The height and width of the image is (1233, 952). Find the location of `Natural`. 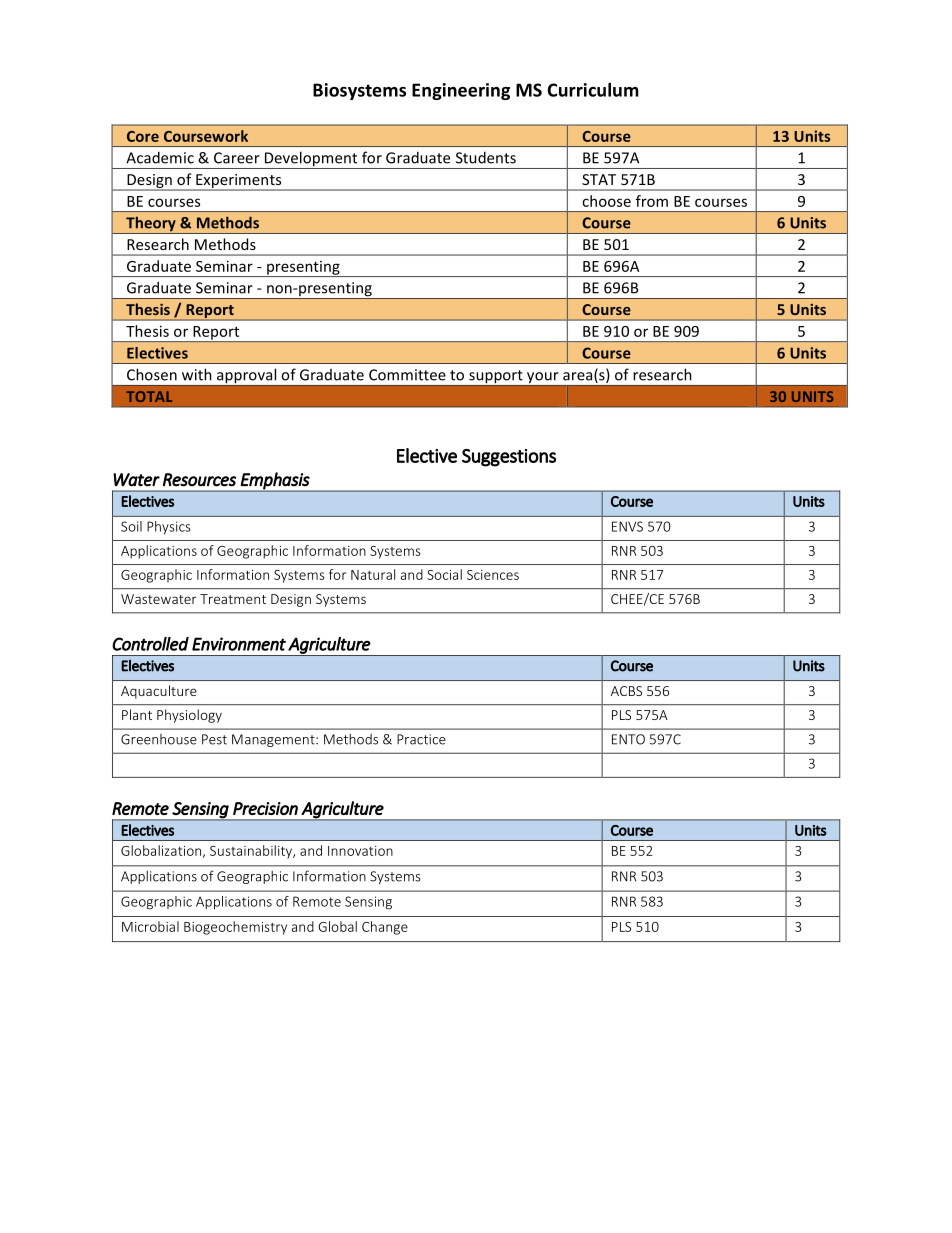

Natural is located at coordinates (373, 574).
